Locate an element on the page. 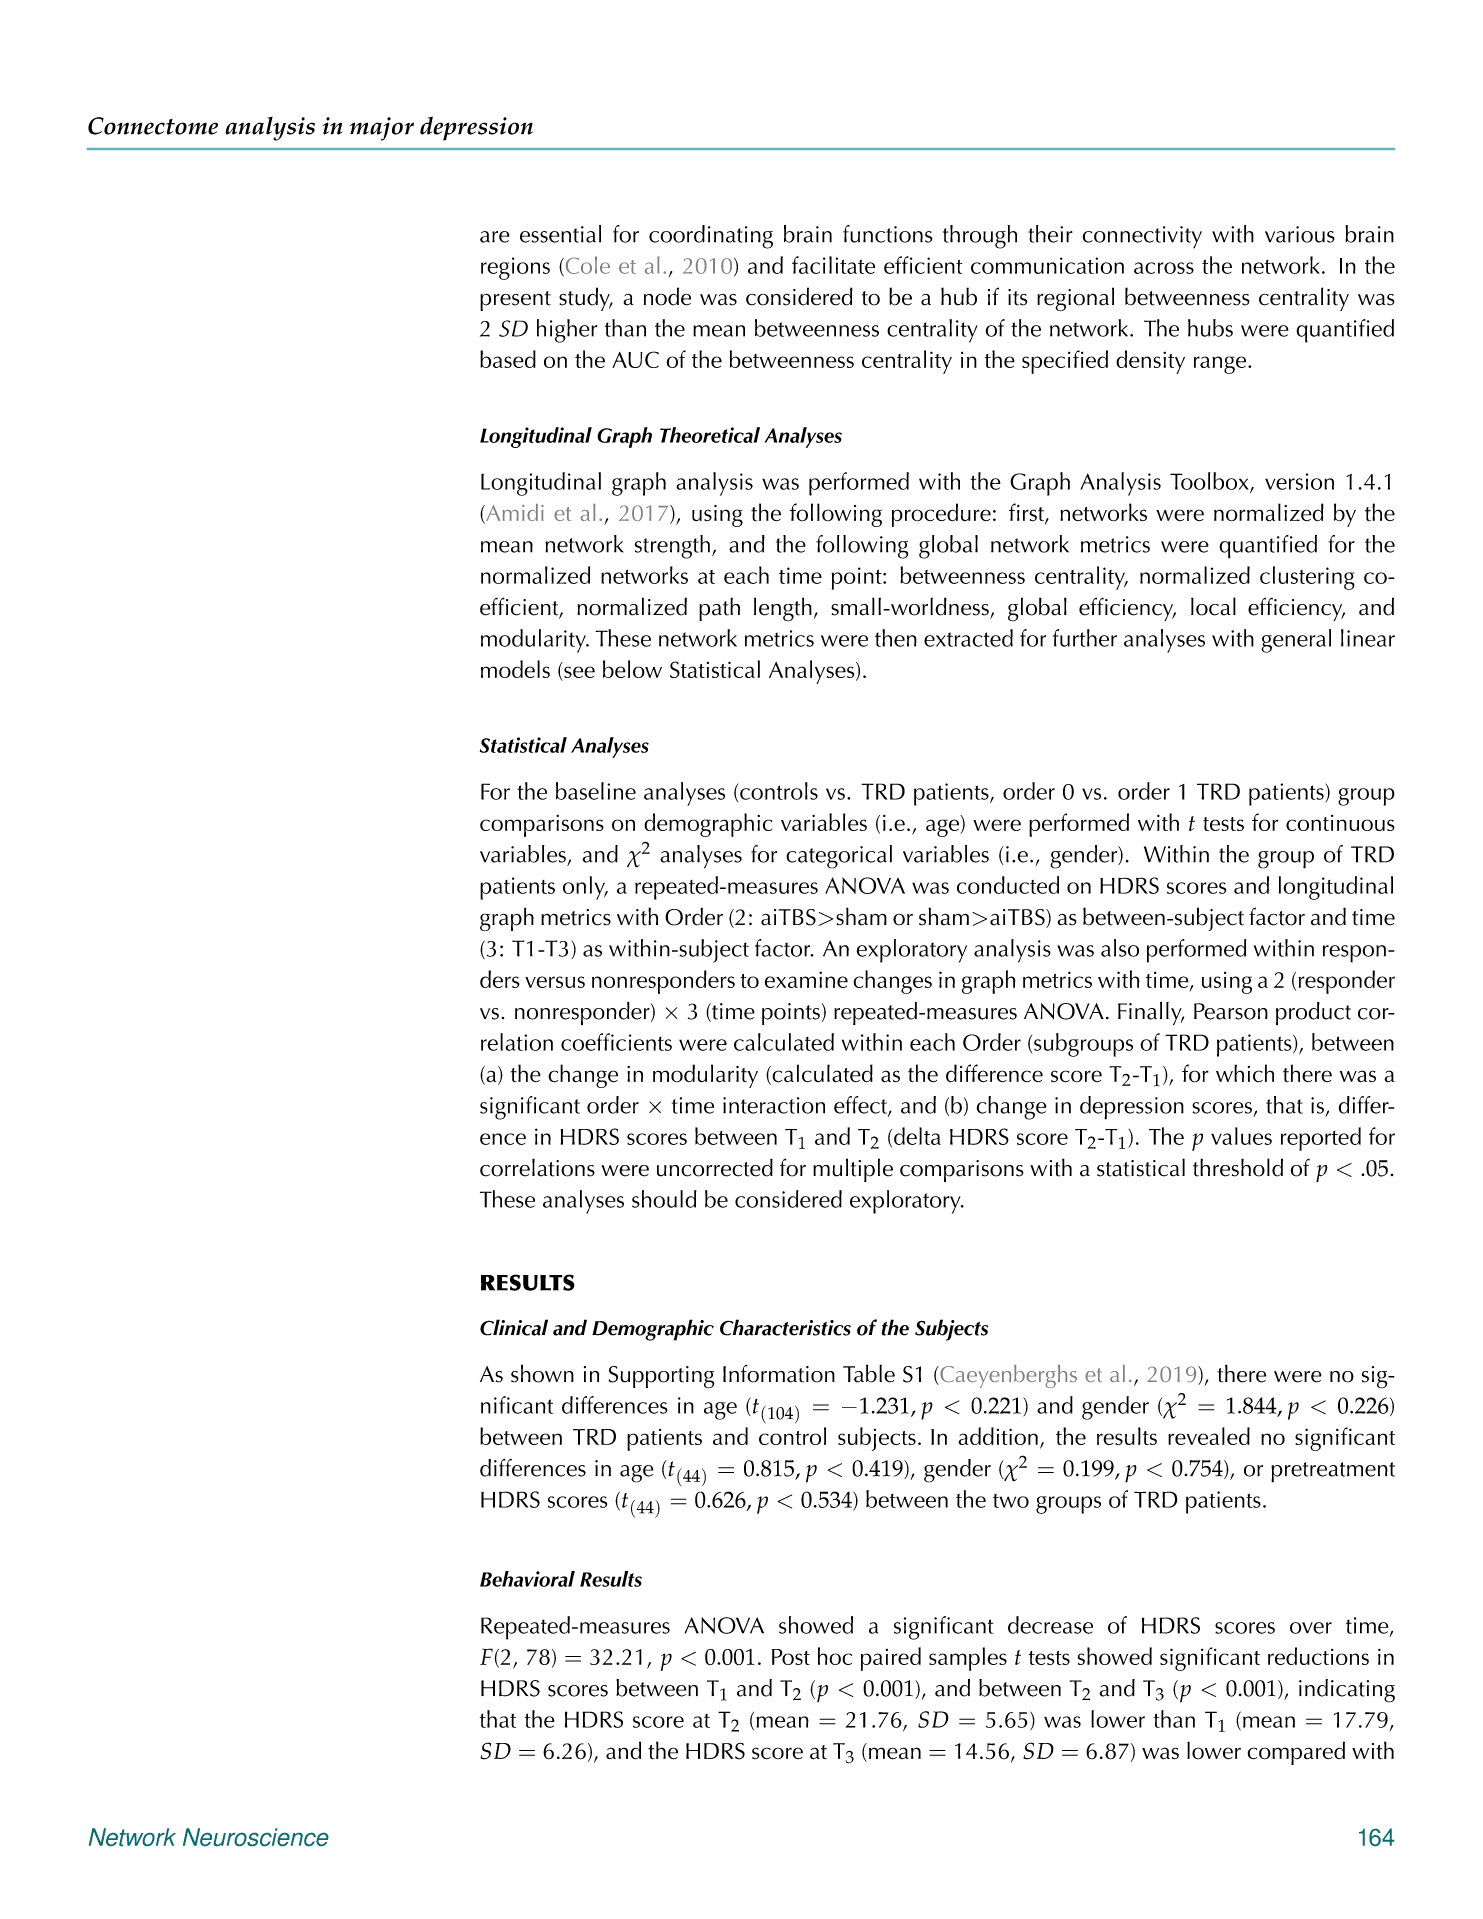 This document has width=1483, height=1919. procedure is located at coordinates (941, 515).
